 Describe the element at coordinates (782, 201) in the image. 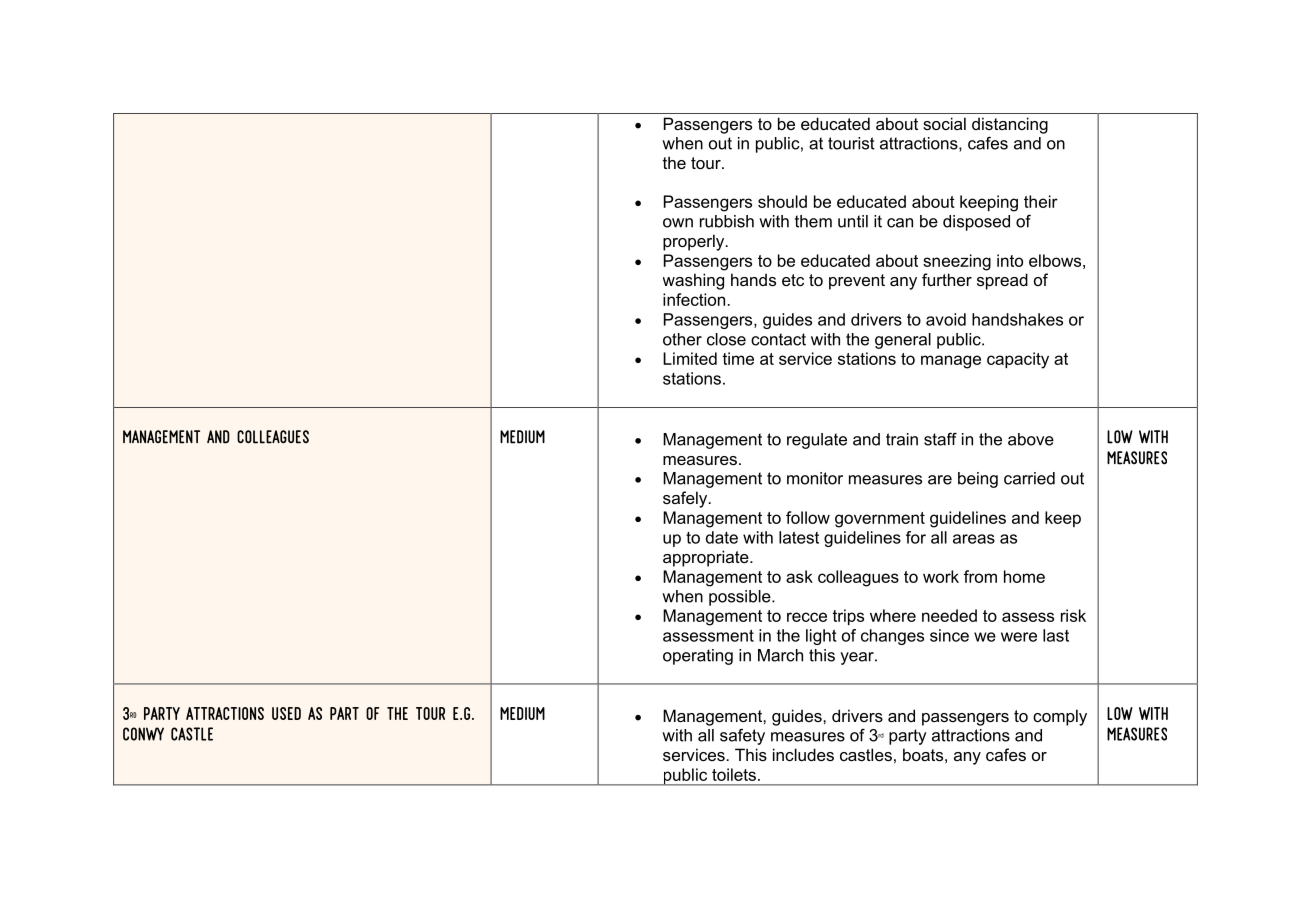

I see `should` at that location.
